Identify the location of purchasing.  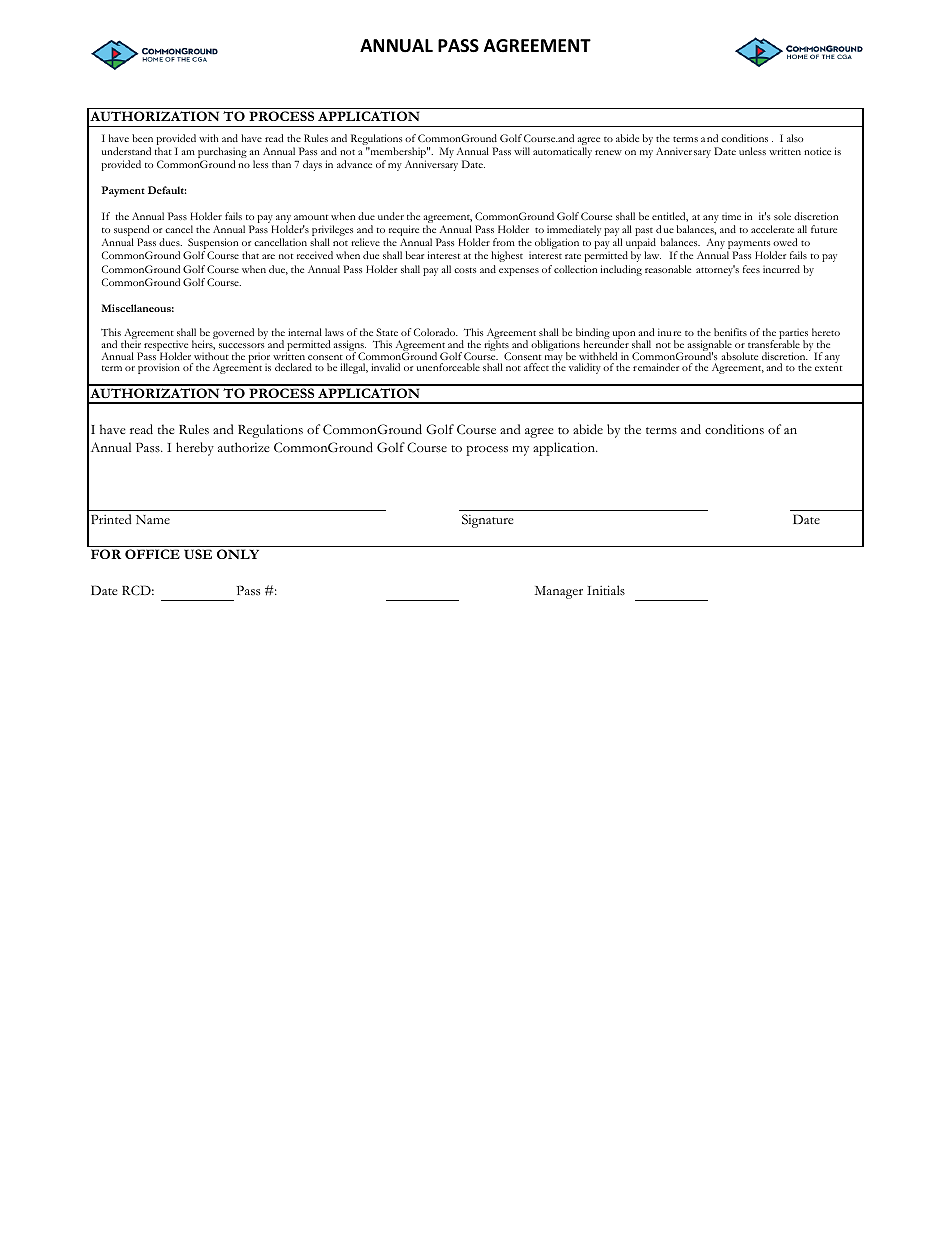
(222, 154).
